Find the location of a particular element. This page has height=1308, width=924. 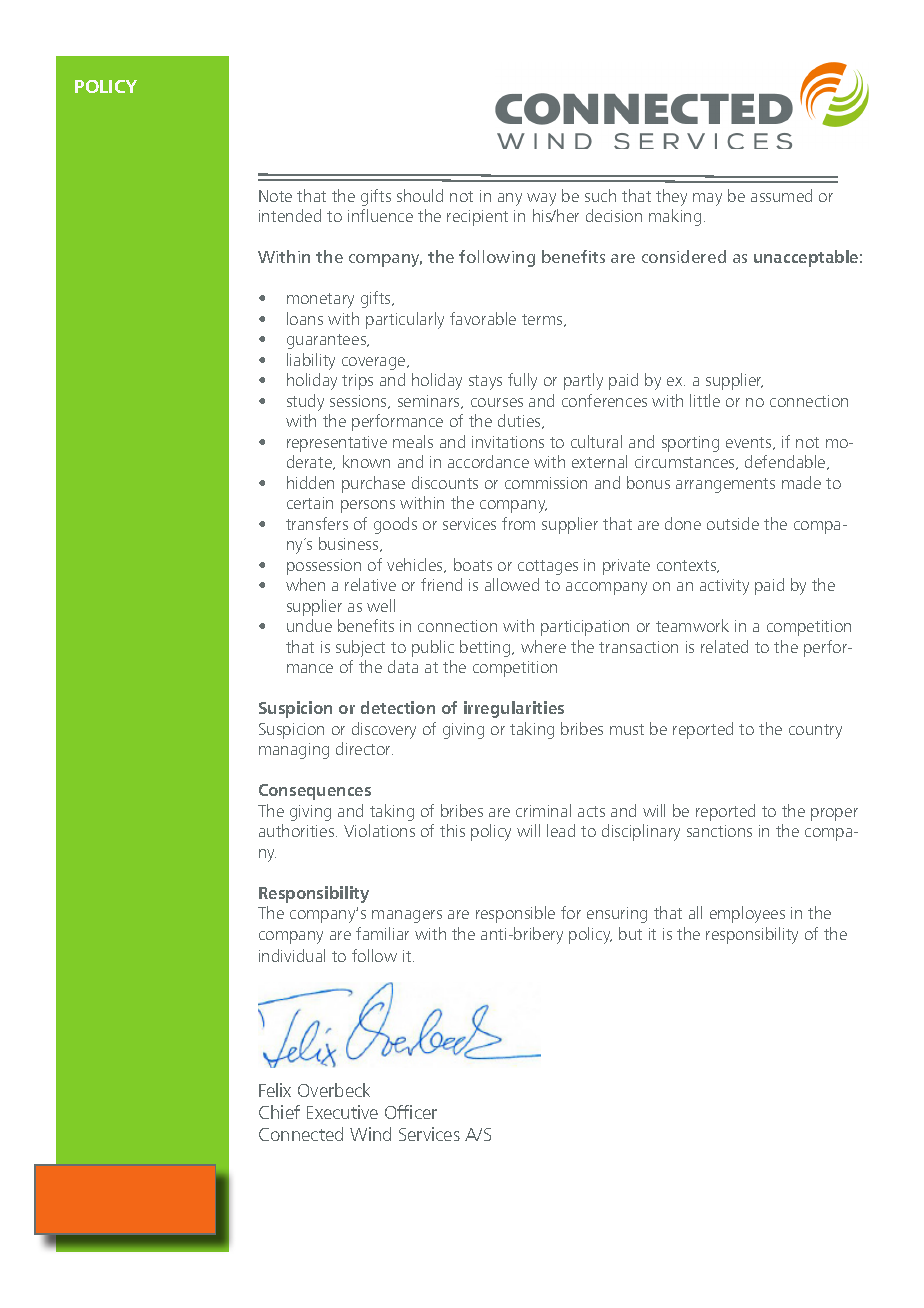

influence is located at coordinates (380, 215).
